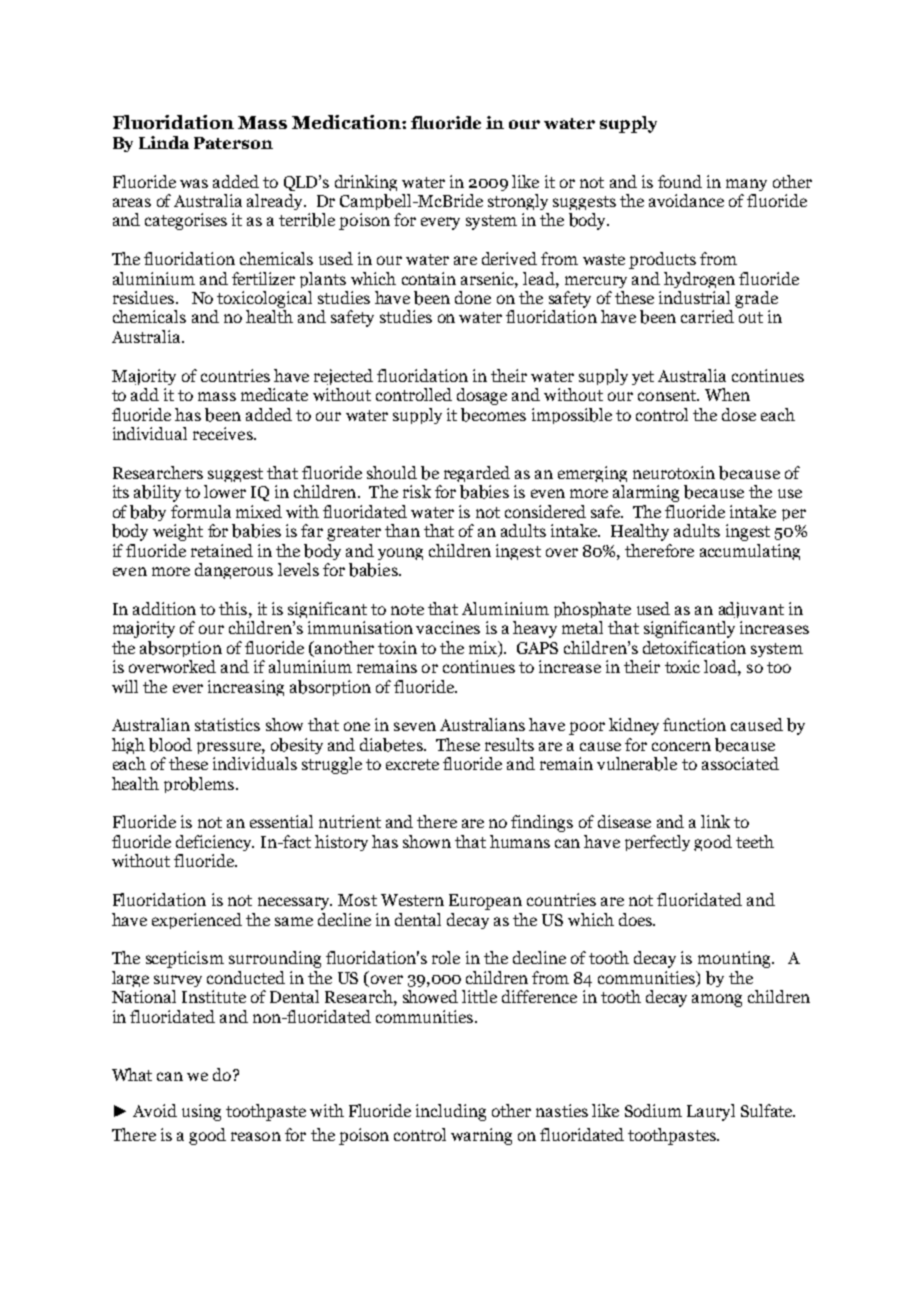 The image size is (924, 1308). I want to click on drinking, so click(366, 183).
